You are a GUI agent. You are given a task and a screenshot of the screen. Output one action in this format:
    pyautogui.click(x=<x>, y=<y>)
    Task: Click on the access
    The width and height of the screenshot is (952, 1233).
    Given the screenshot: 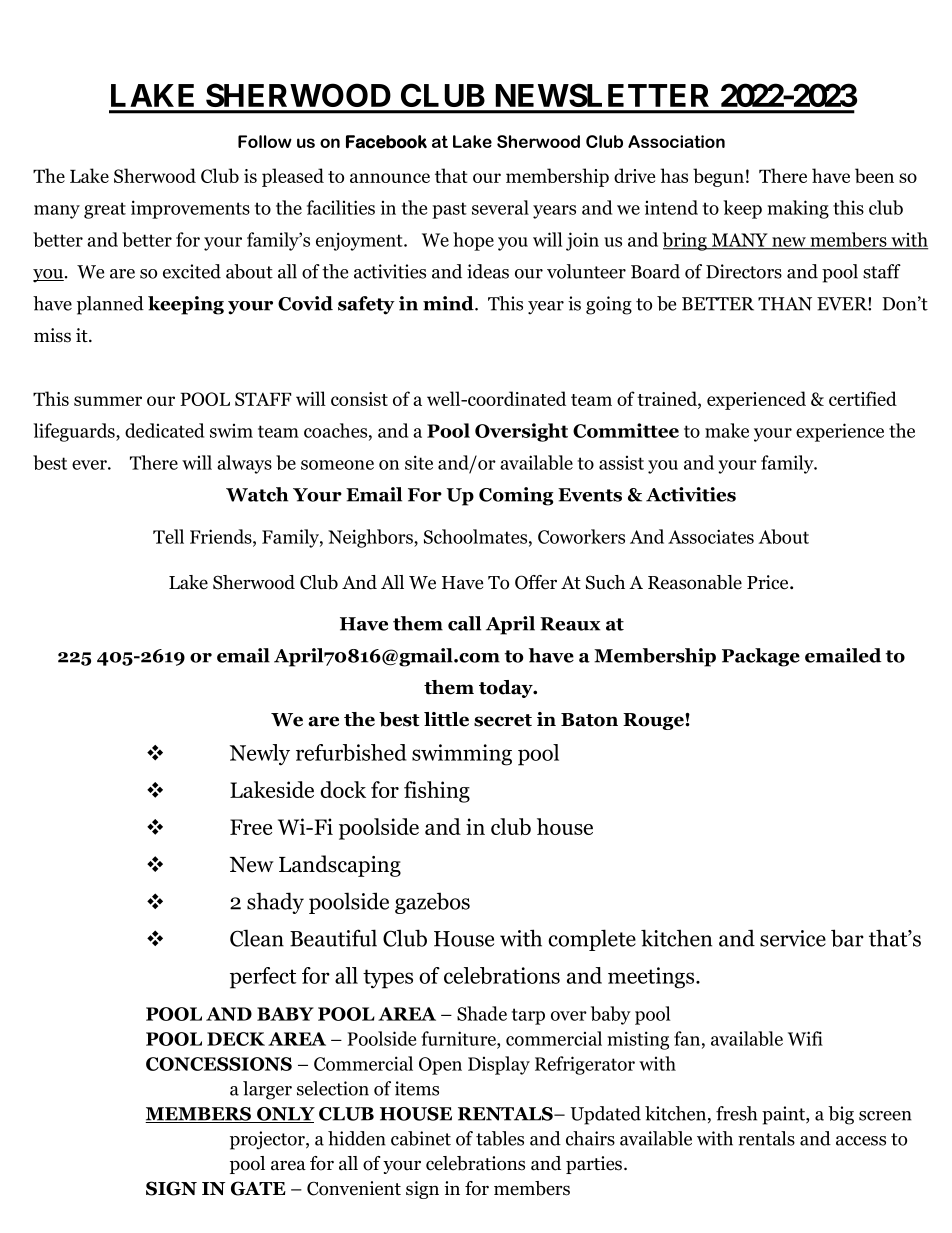 What is the action you would take?
    pyautogui.click(x=861, y=1141)
